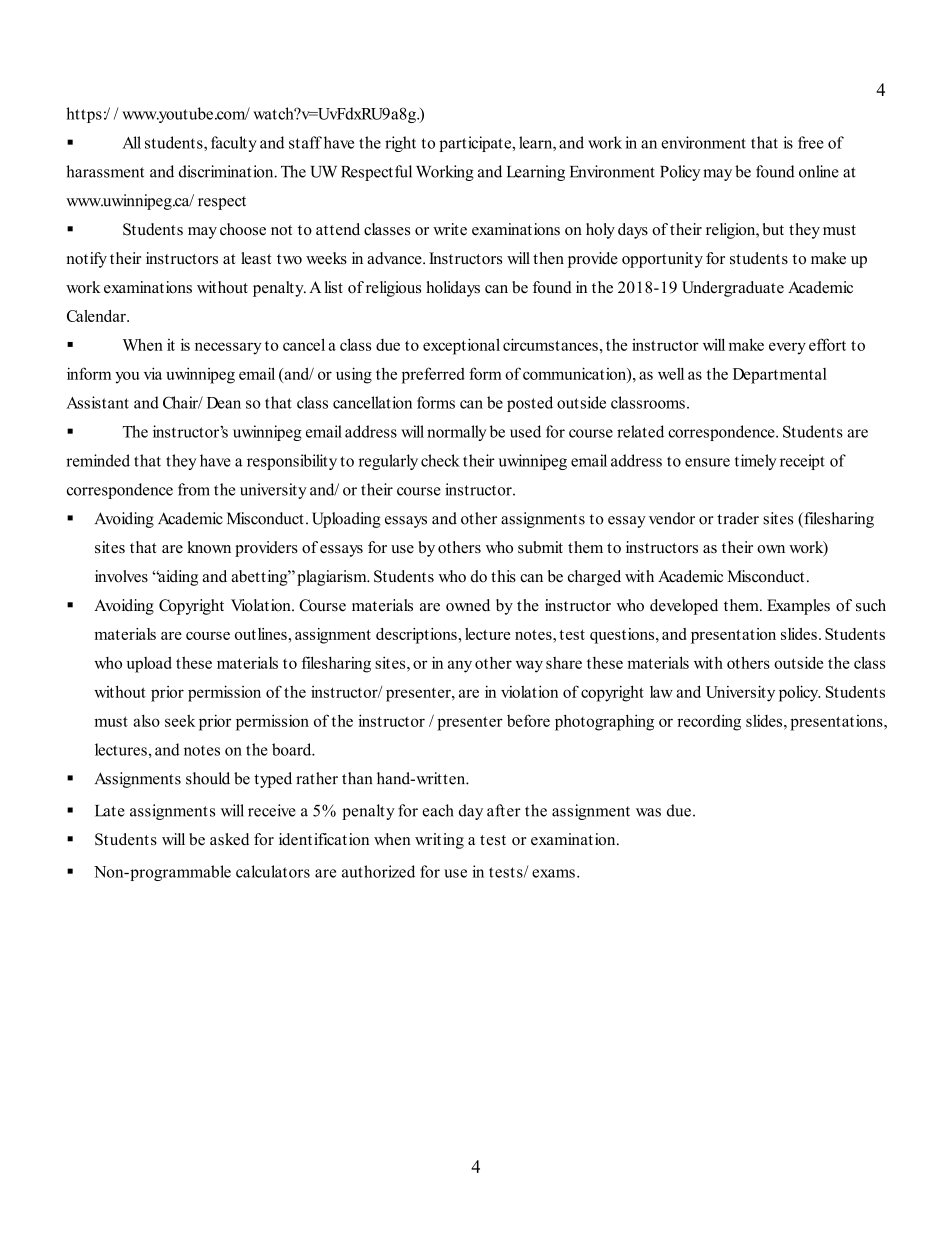  What do you see at coordinates (229, 839) in the document?
I see `asked` at bounding box center [229, 839].
